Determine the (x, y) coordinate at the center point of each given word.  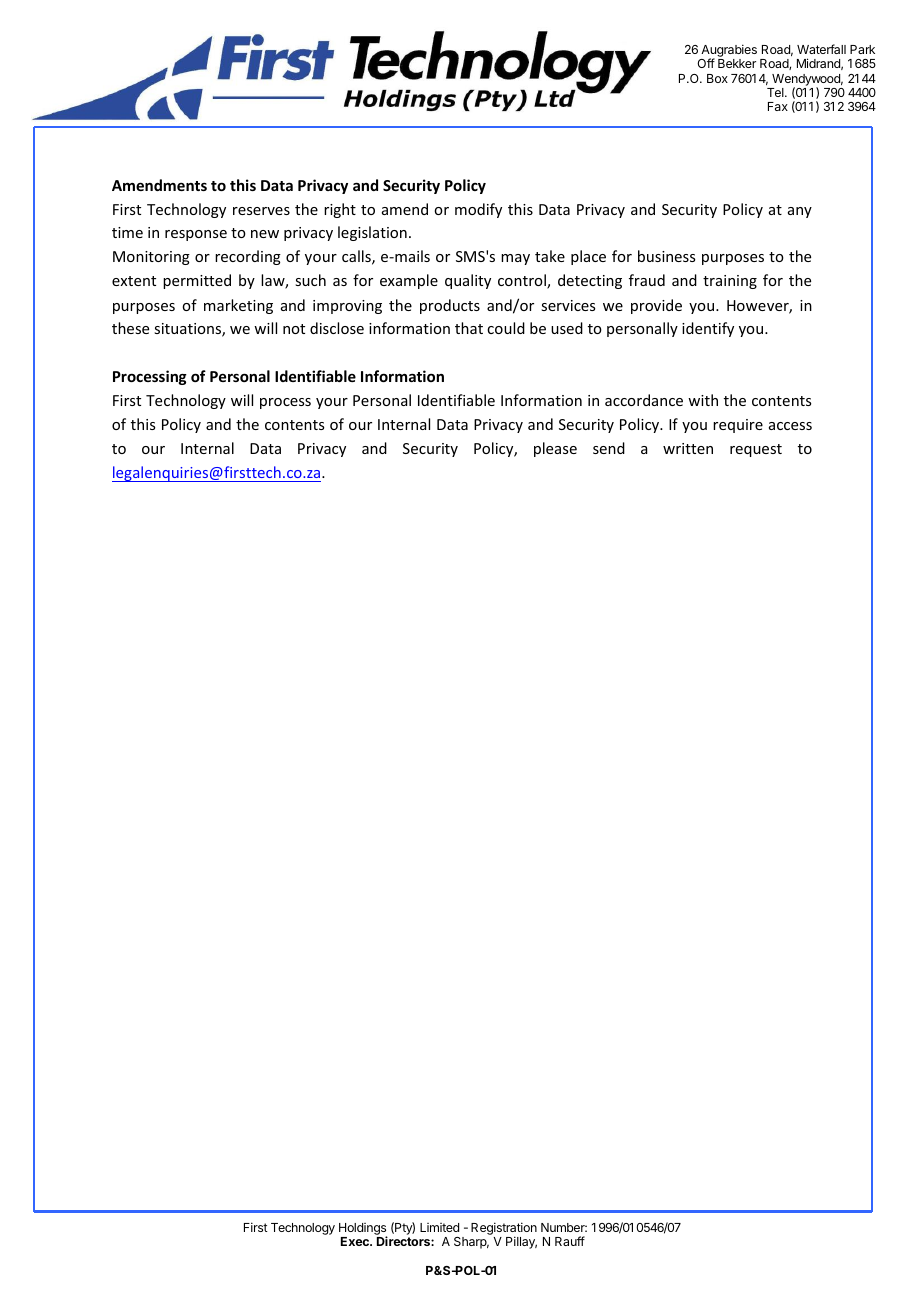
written (688, 448)
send (609, 448)
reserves (261, 211)
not (294, 329)
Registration (504, 1230)
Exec (356, 1241)
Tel (776, 92)
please (555, 449)
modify (478, 210)
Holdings (363, 1230)
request (756, 450)
